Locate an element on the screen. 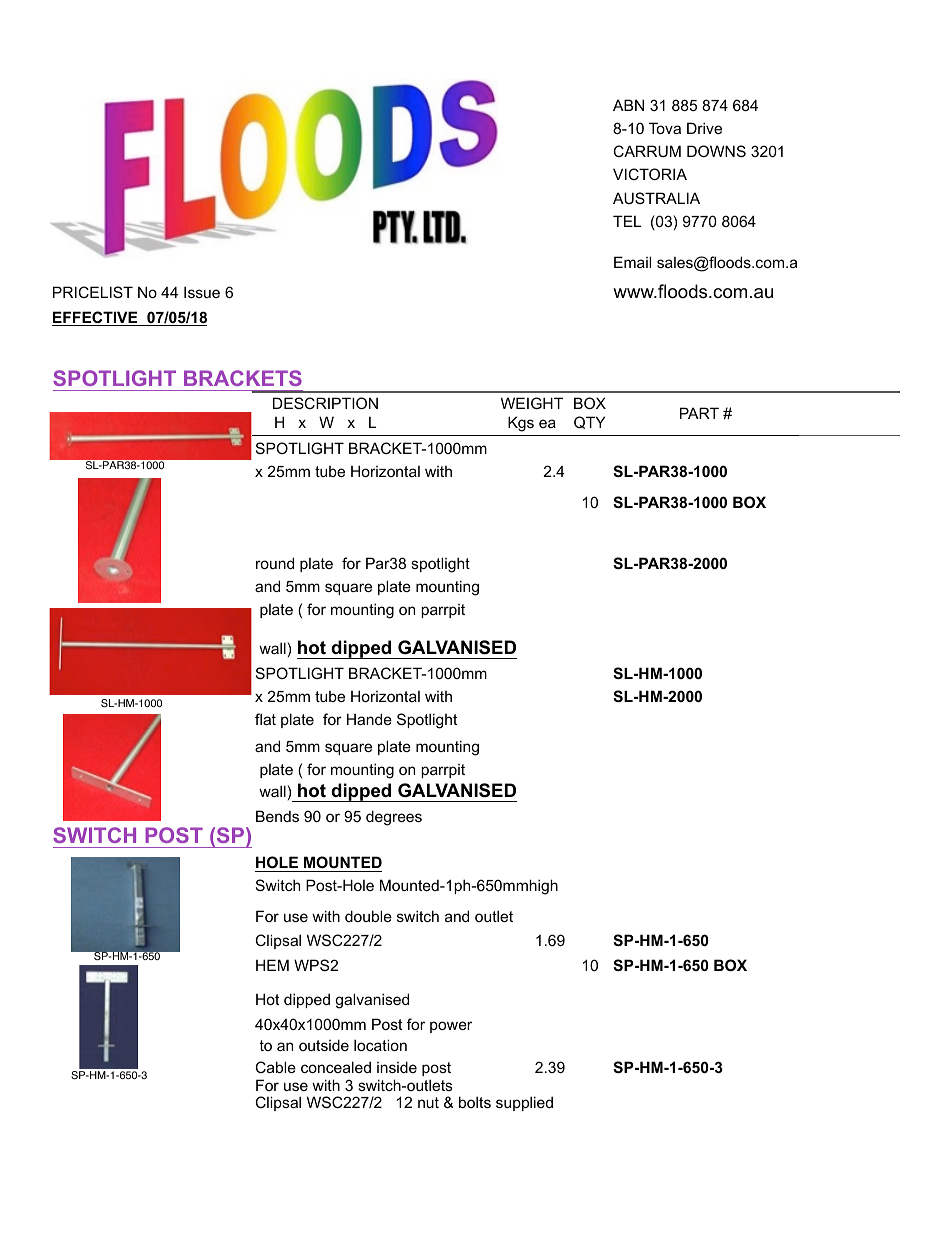 Image resolution: width=952 pixels, height=1233 pixels. degrees is located at coordinates (394, 818).
